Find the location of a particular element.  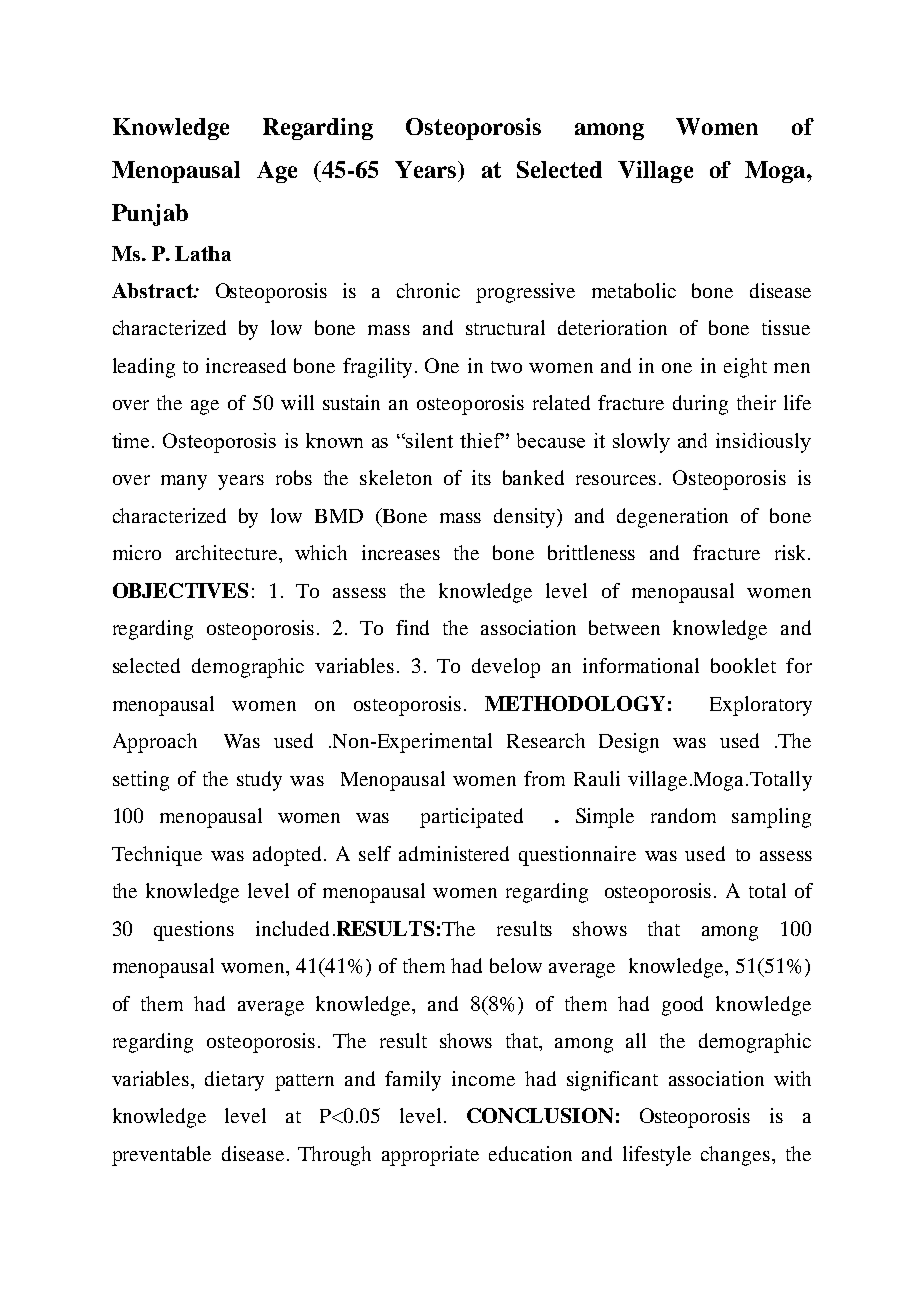

Approach is located at coordinates (155, 743).
